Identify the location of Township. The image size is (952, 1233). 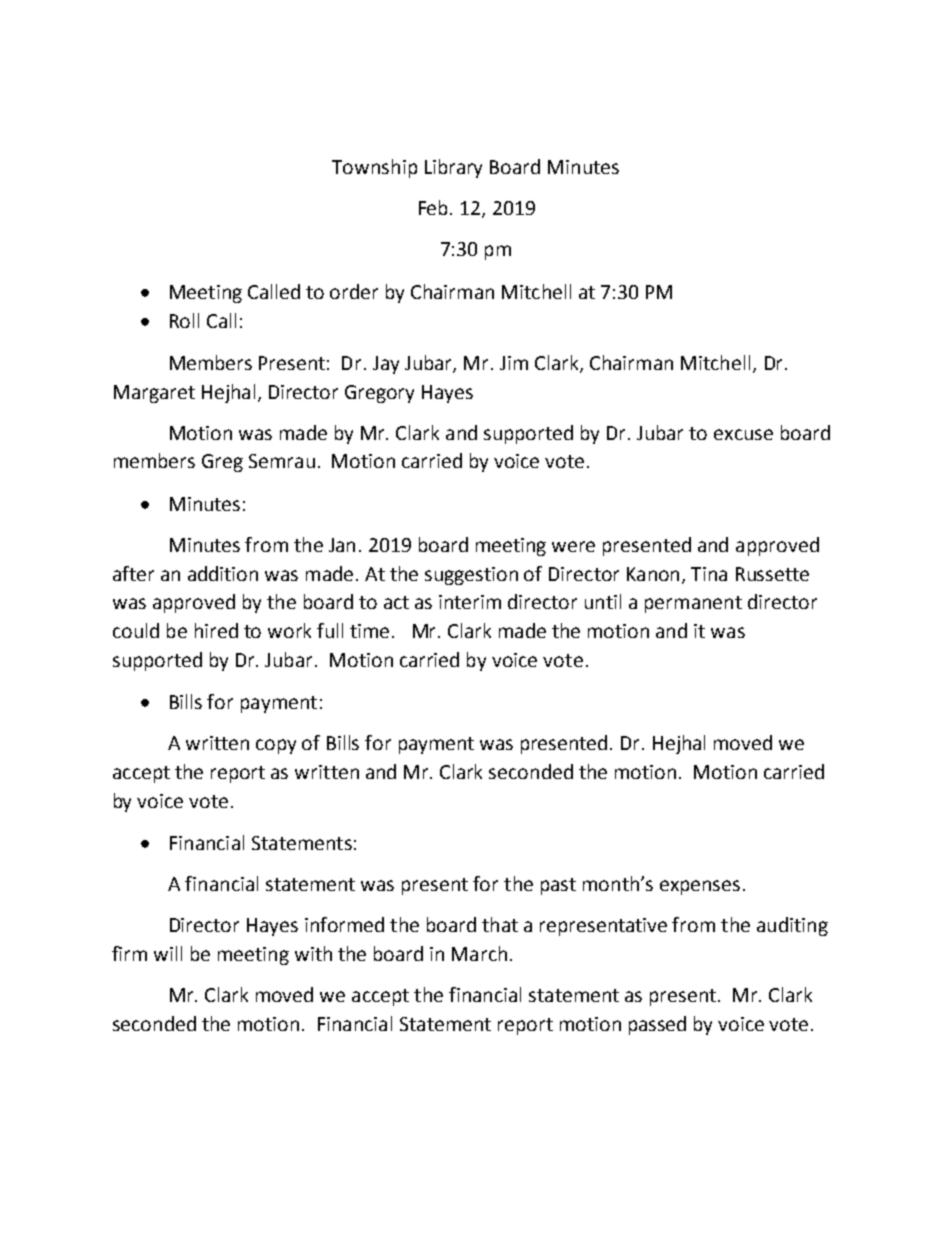
(374, 168).
